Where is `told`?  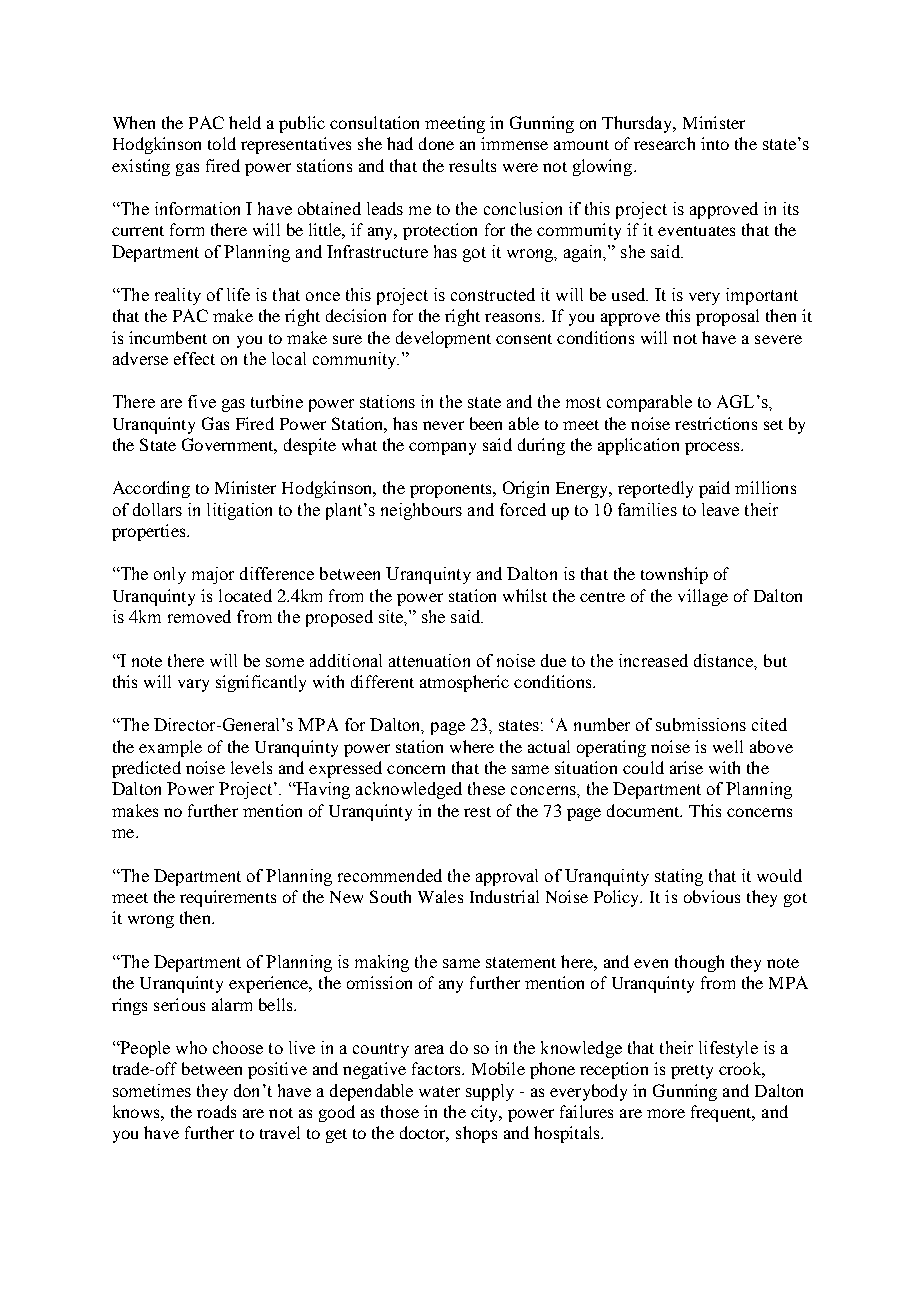
told is located at coordinates (222, 143).
